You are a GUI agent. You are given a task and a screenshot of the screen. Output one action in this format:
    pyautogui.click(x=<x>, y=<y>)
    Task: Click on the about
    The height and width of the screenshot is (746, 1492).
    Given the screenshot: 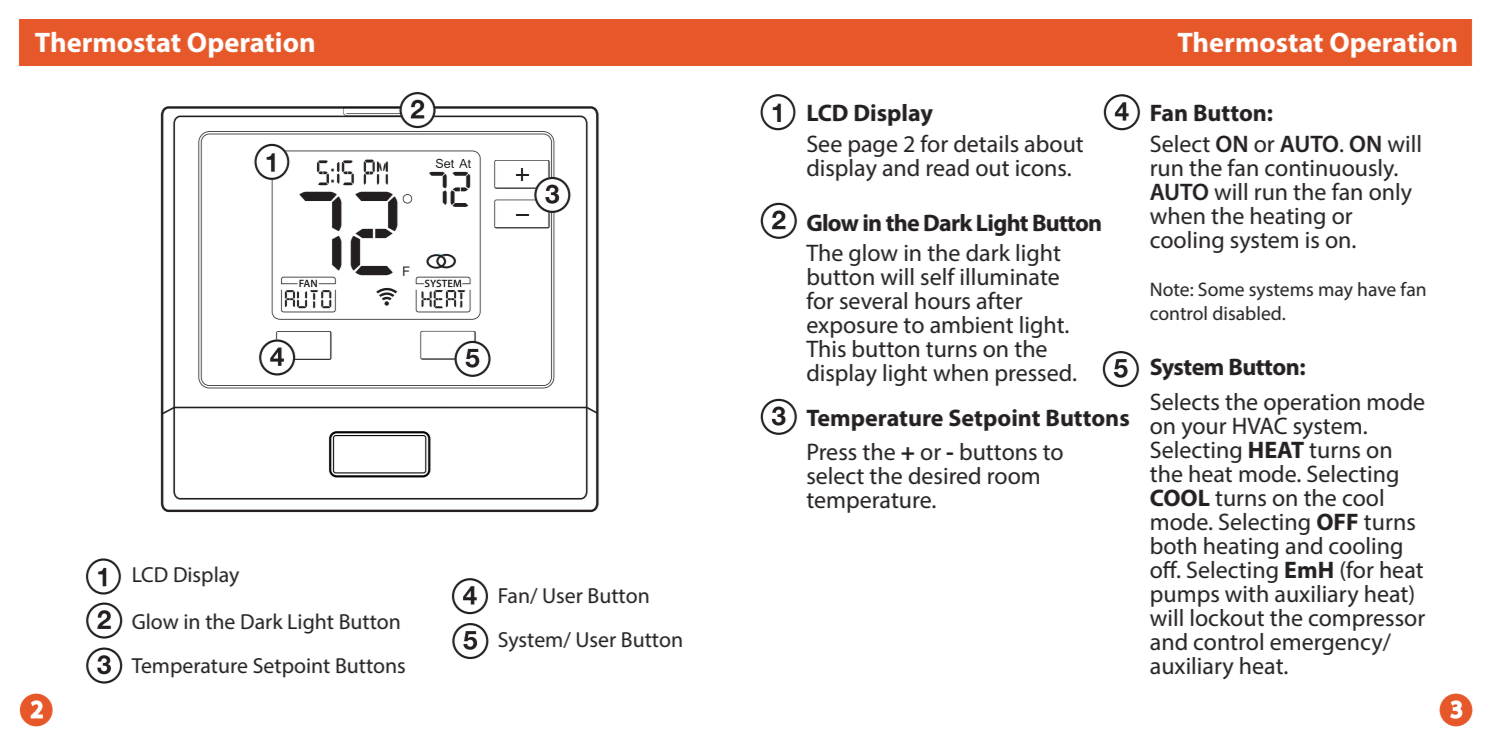 What is the action you would take?
    pyautogui.click(x=1053, y=144)
